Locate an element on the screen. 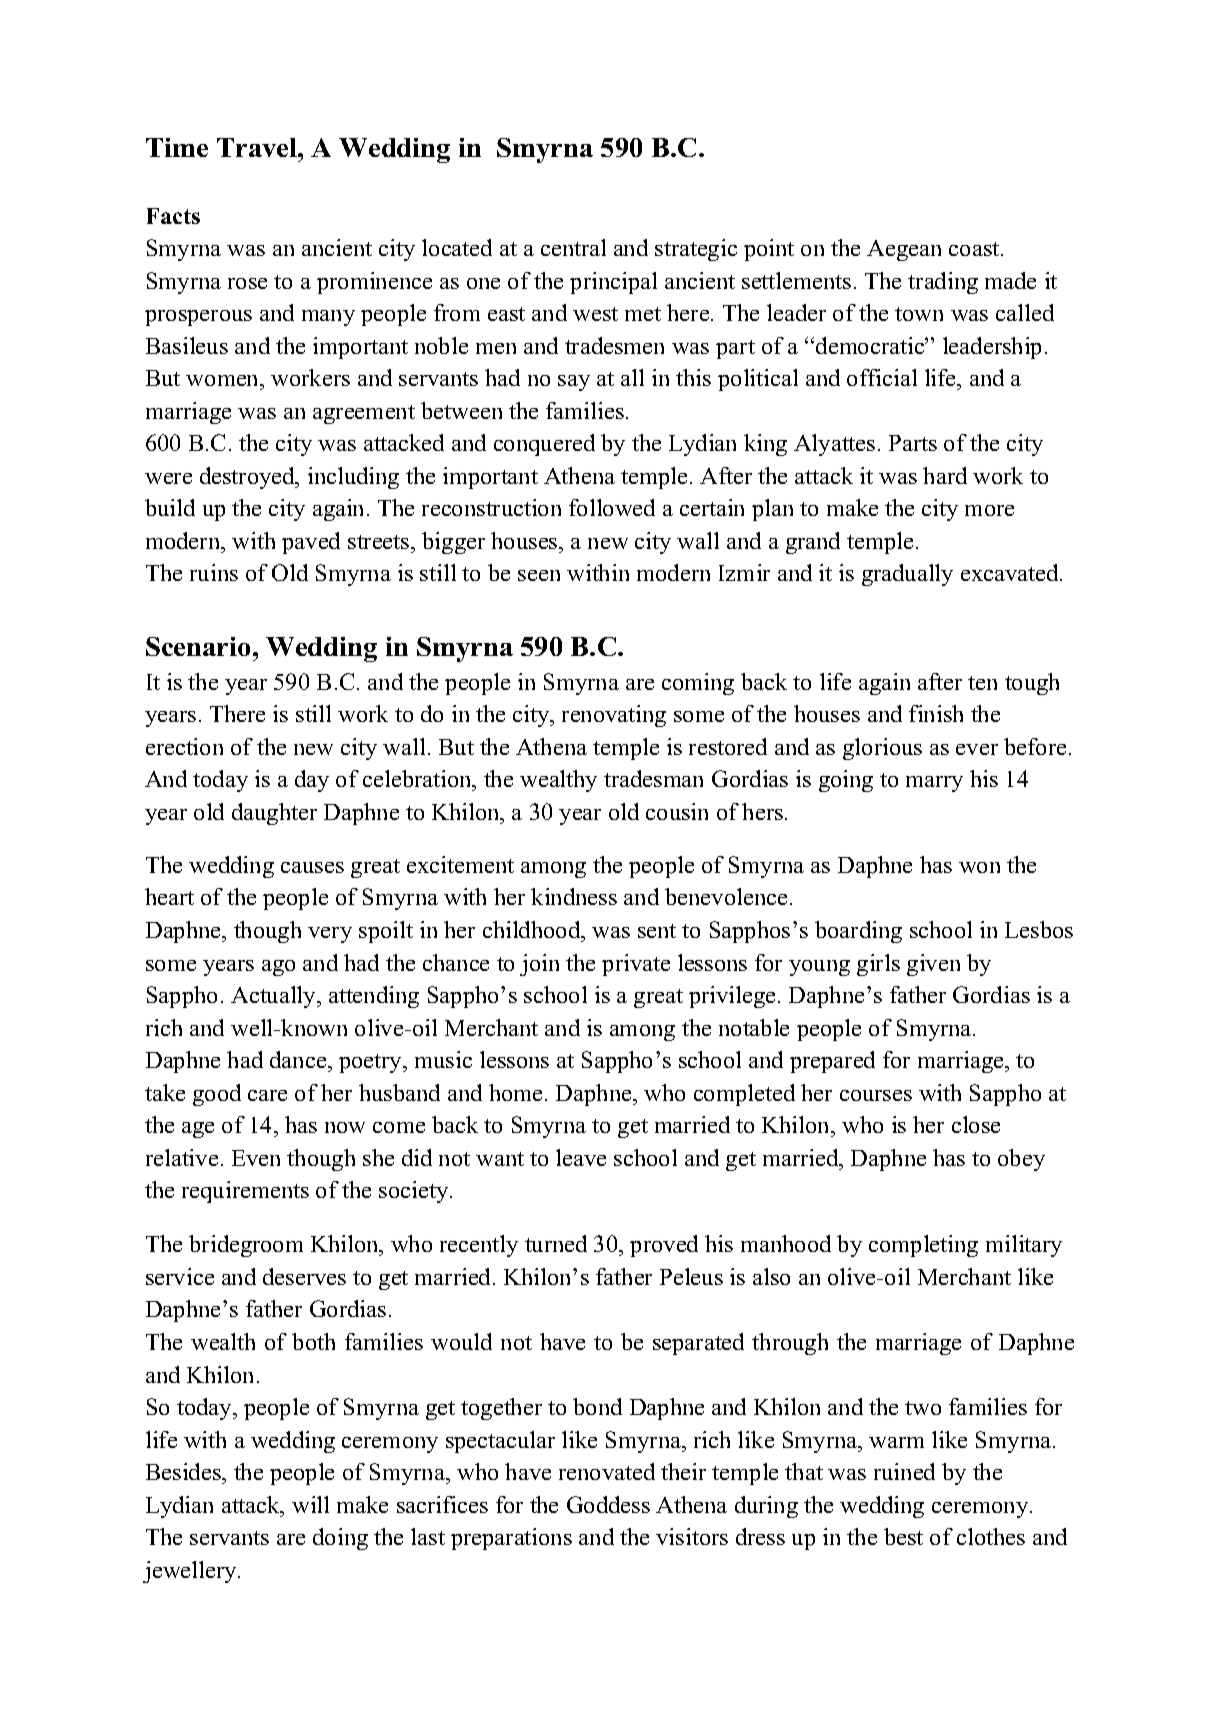  gradually is located at coordinates (907, 575).
